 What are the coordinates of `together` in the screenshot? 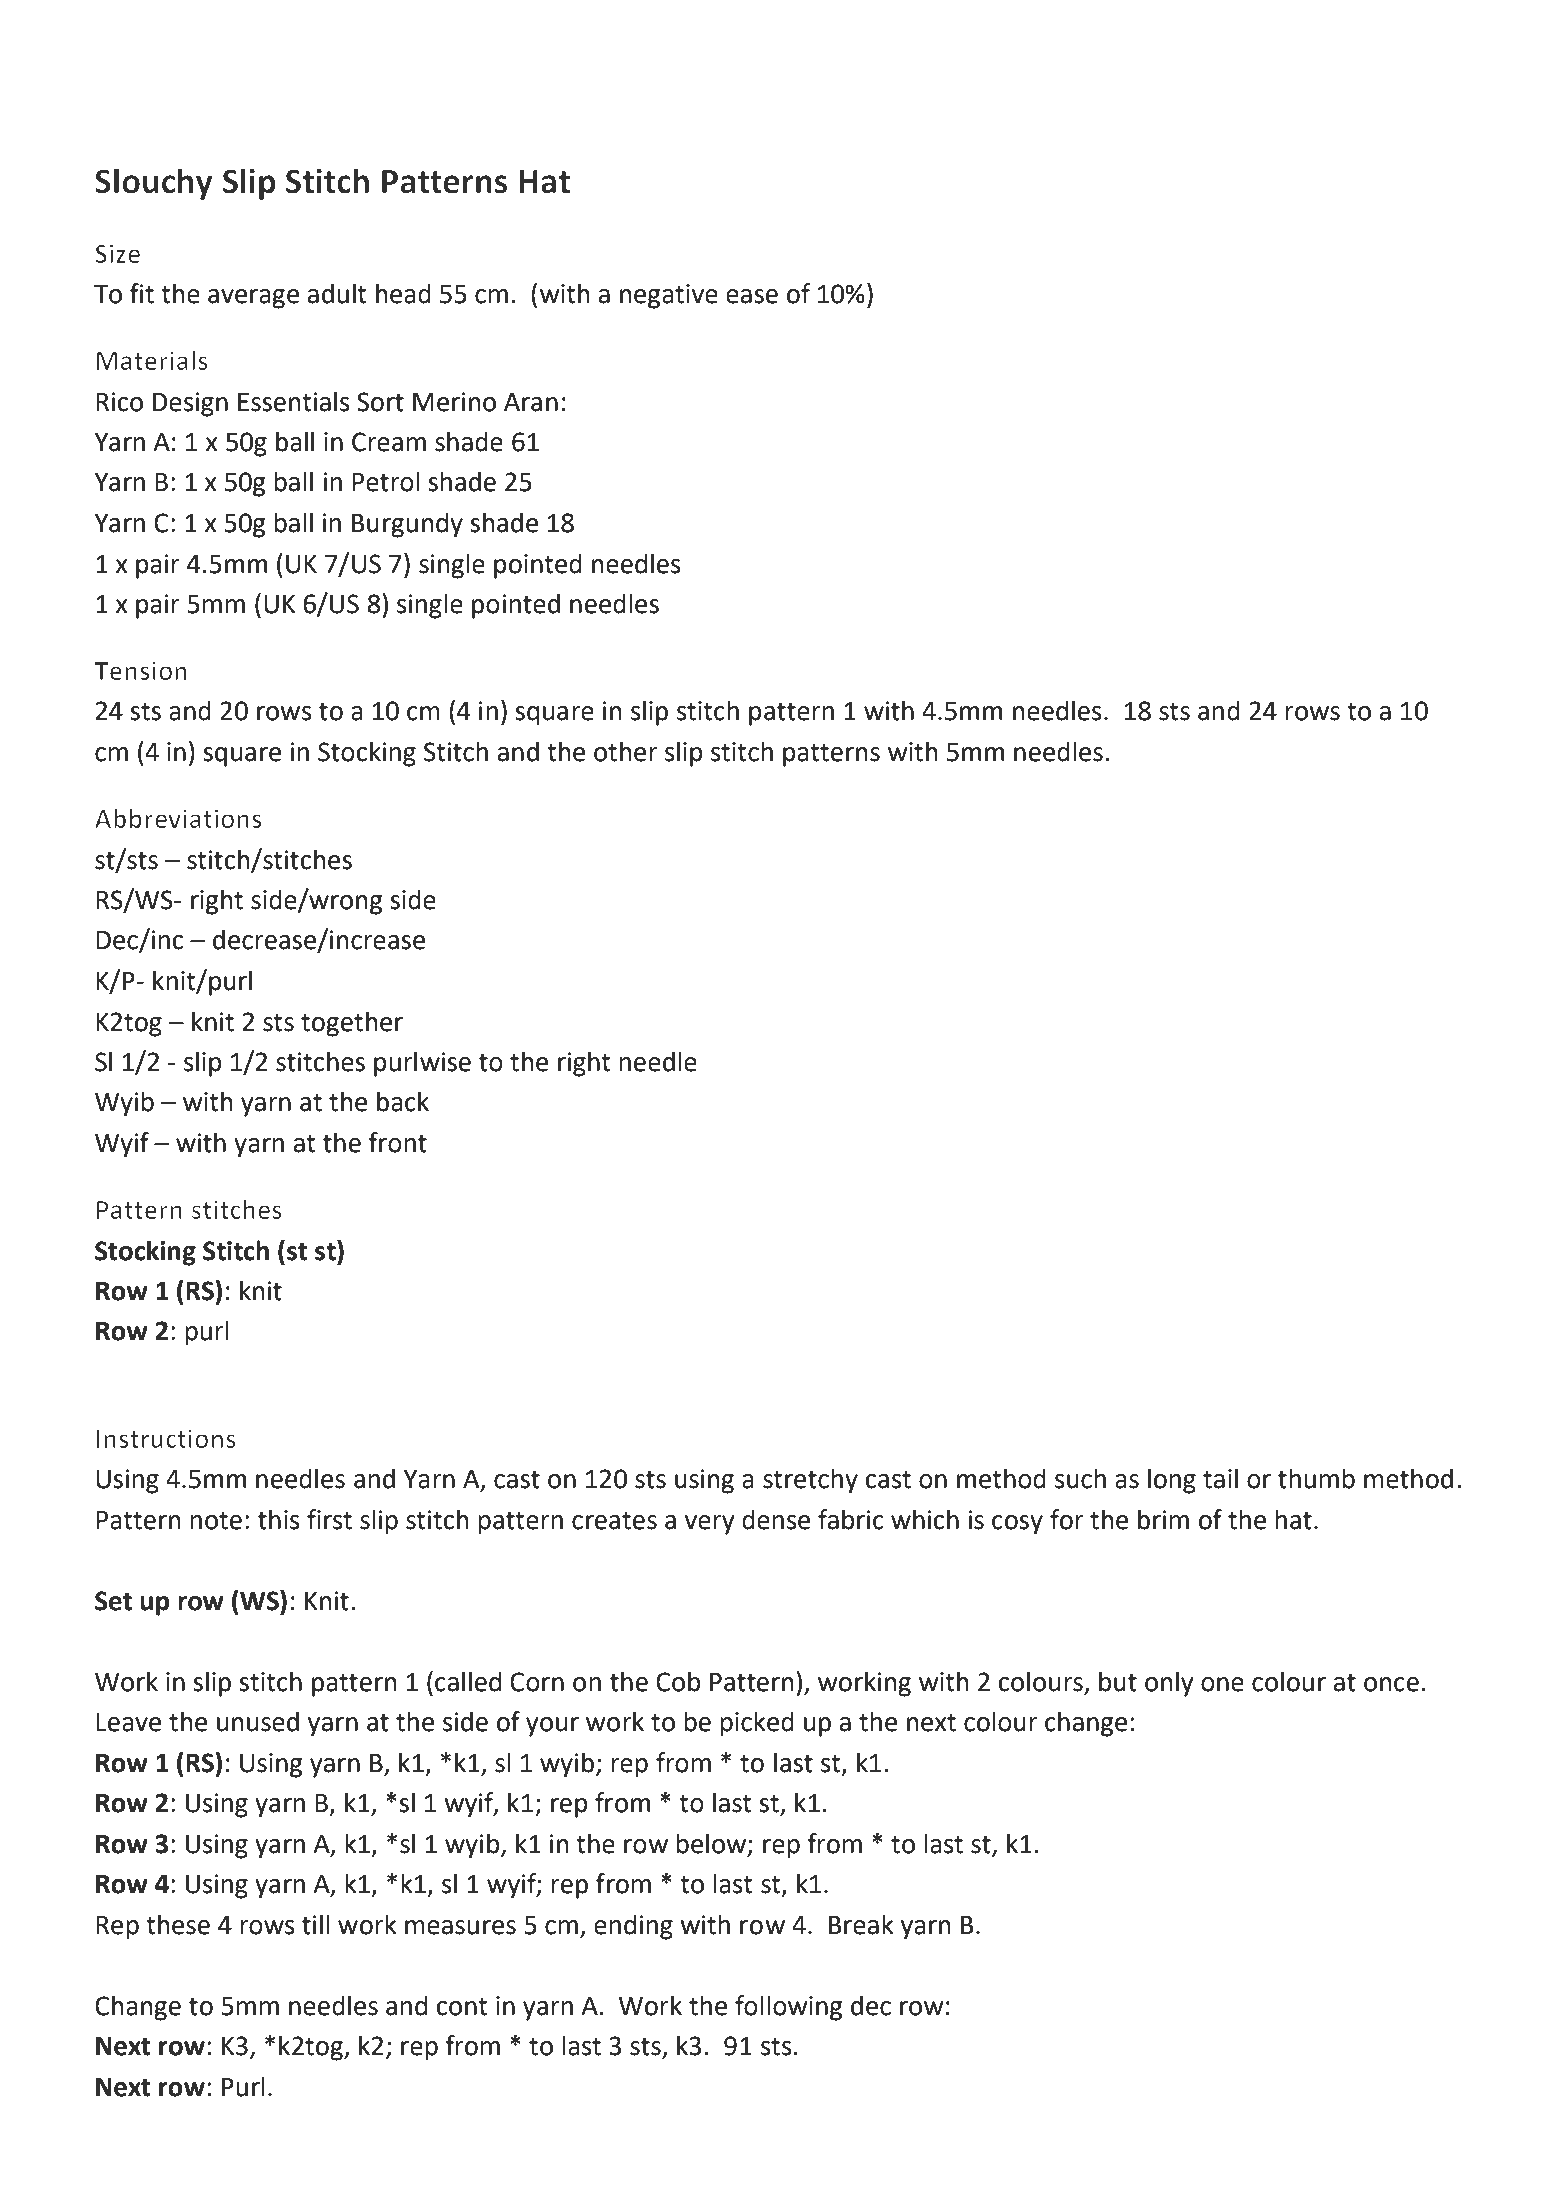 It's located at (352, 1024).
